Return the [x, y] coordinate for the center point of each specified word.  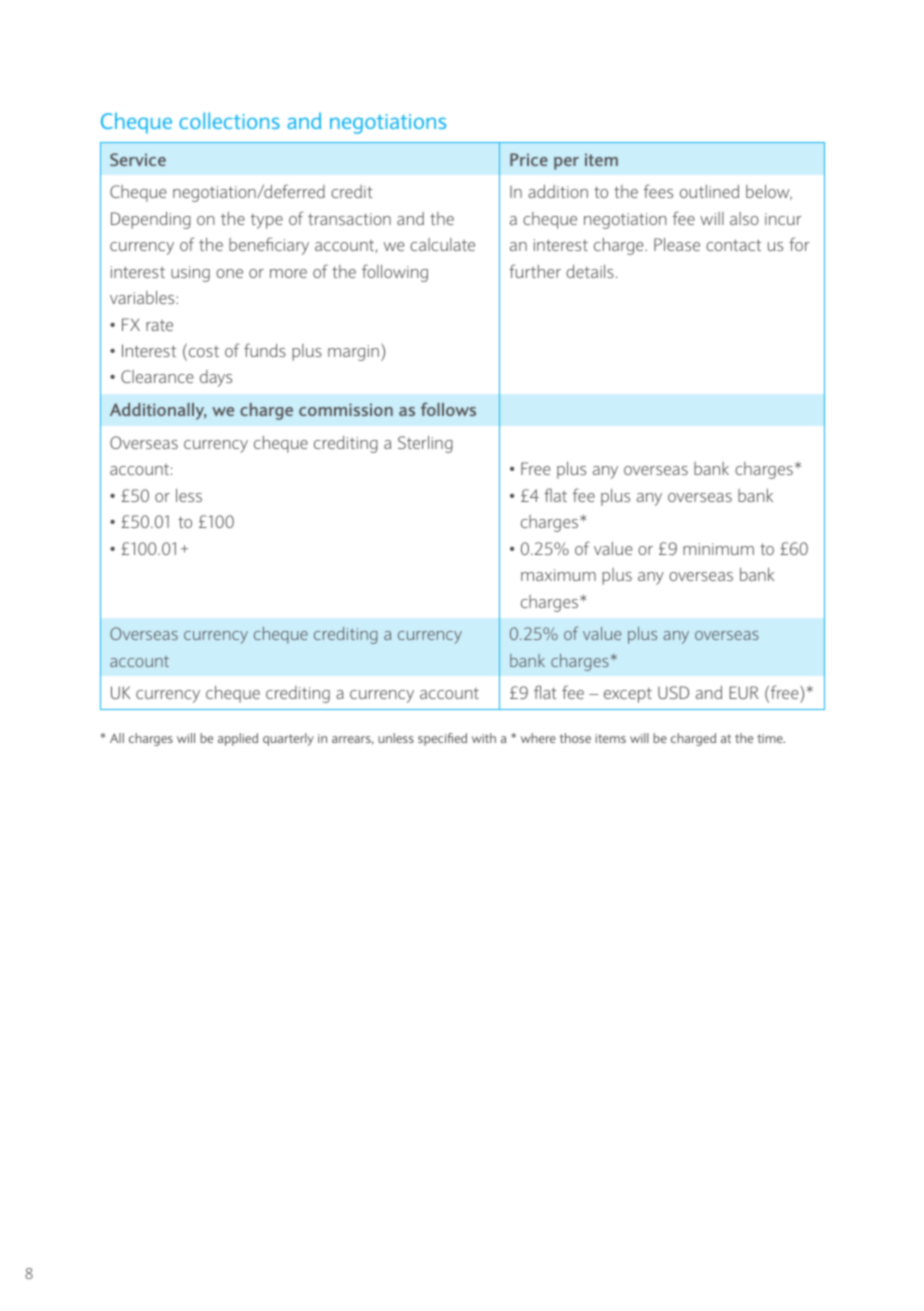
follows [448, 409]
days [216, 378]
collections [229, 120]
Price [529, 159]
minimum [718, 549]
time [771, 738]
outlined [709, 191]
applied [238, 739]
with [484, 738]
